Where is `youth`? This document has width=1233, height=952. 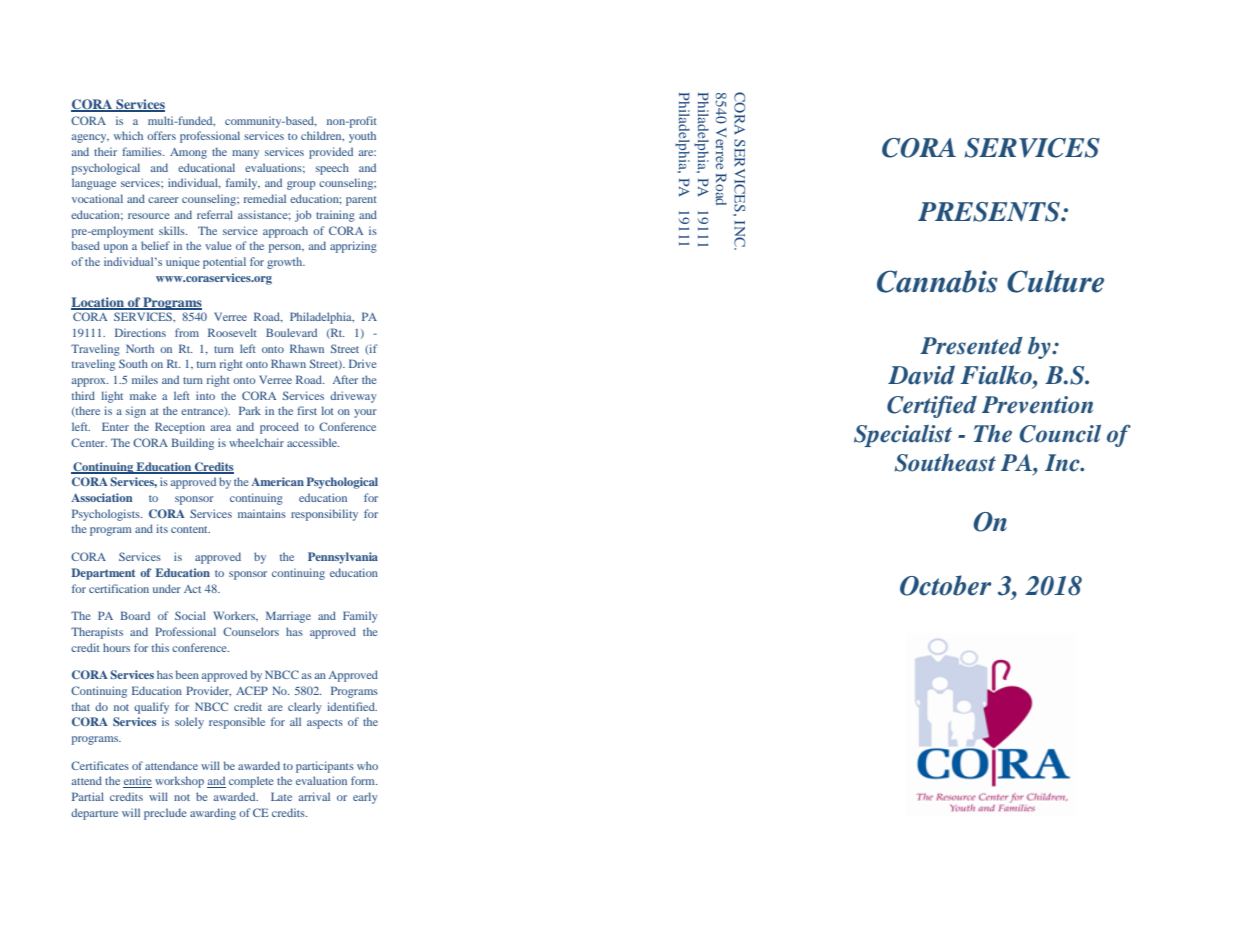 youth is located at coordinates (362, 137).
